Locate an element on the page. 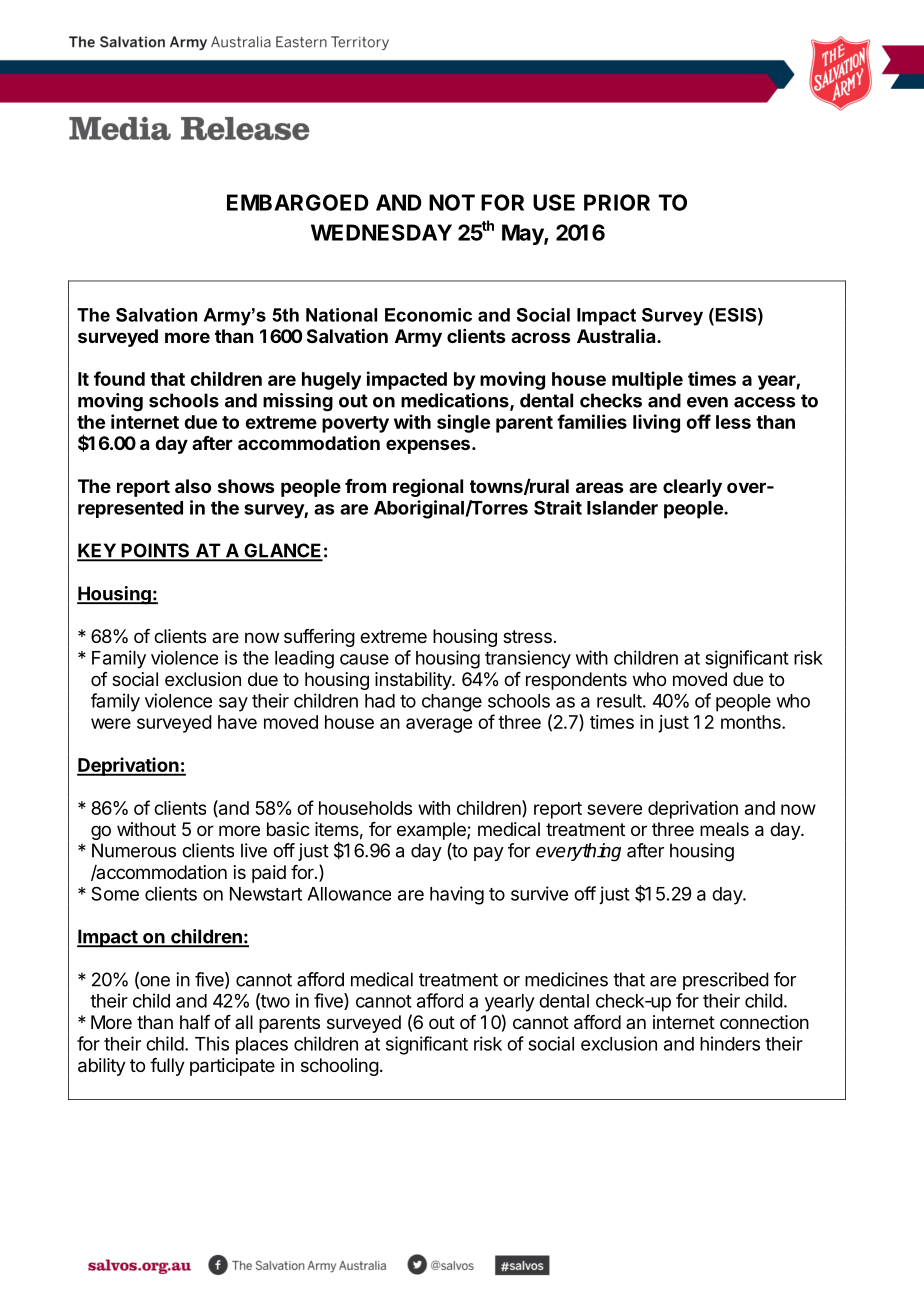 The width and height of the page is (924, 1308). schooling is located at coordinates (340, 1067).
